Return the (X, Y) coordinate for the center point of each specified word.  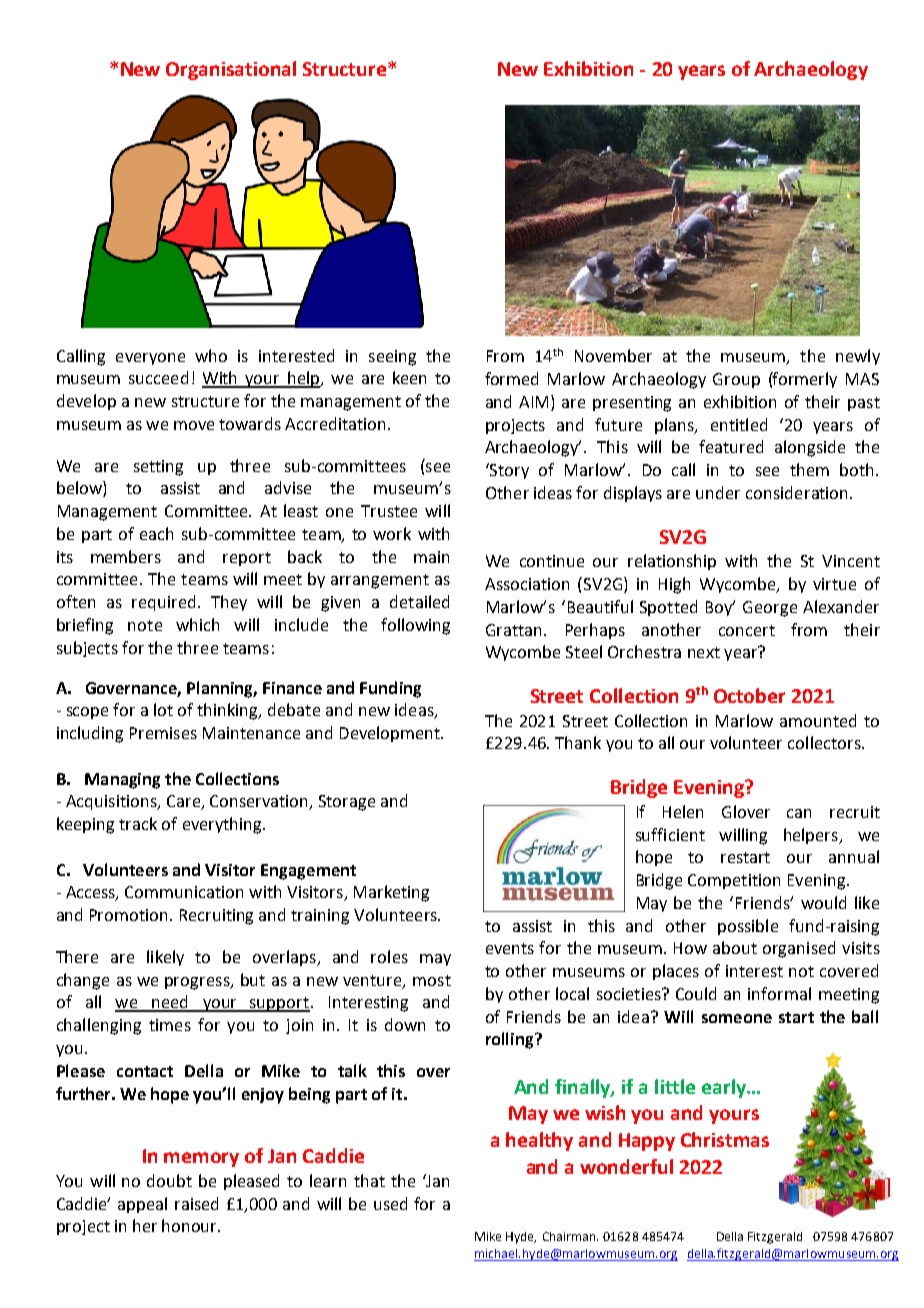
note (145, 625)
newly (858, 357)
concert (747, 630)
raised (196, 1203)
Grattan (513, 630)
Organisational (231, 70)
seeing (392, 358)
